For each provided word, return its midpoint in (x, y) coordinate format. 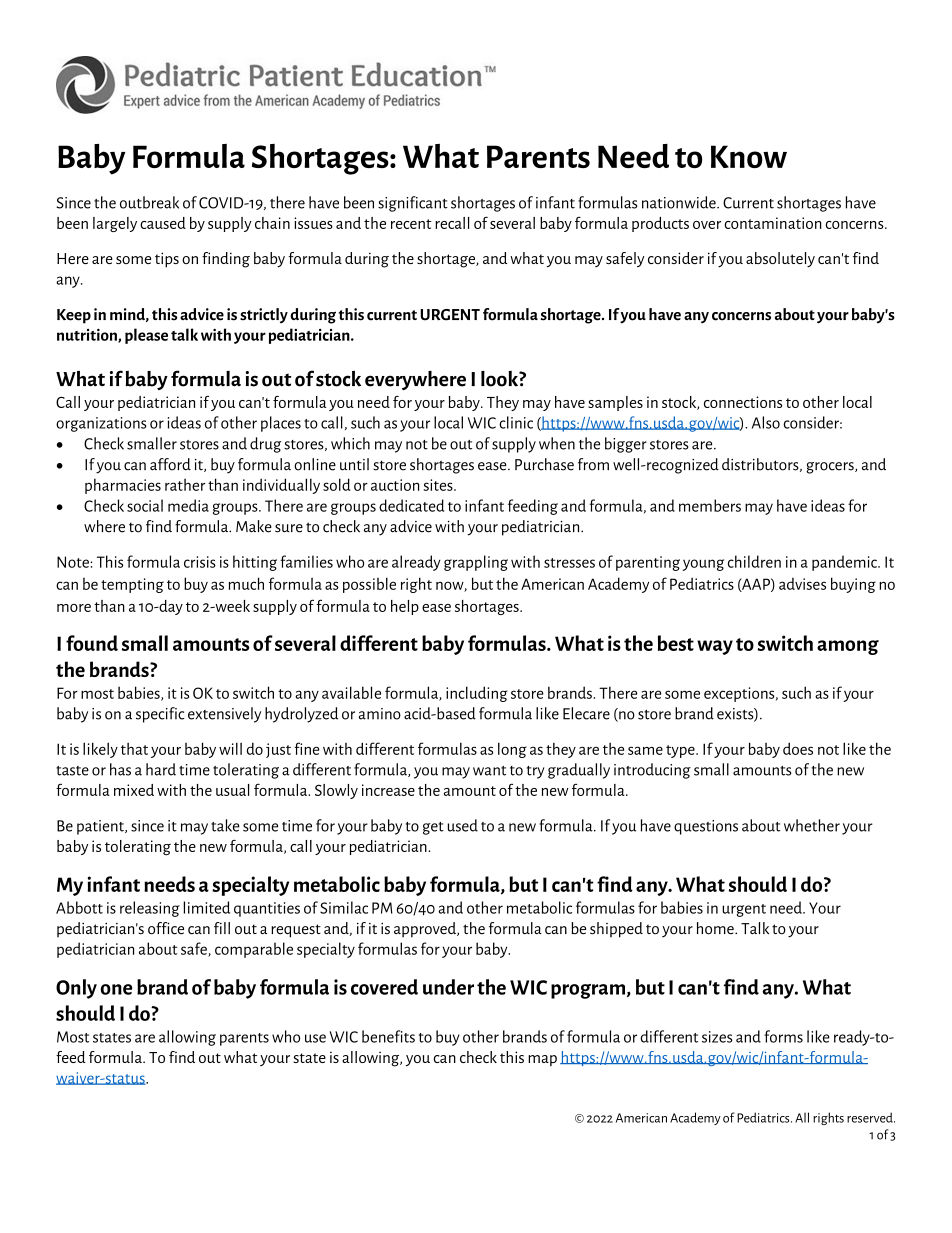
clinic (516, 422)
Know (749, 156)
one (116, 989)
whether (812, 825)
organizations (101, 424)
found (92, 643)
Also (766, 422)
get (433, 828)
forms (783, 1036)
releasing (150, 909)
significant (413, 204)
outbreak (149, 202)
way (715, 647)
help (405, 607)
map (542, 1060)
